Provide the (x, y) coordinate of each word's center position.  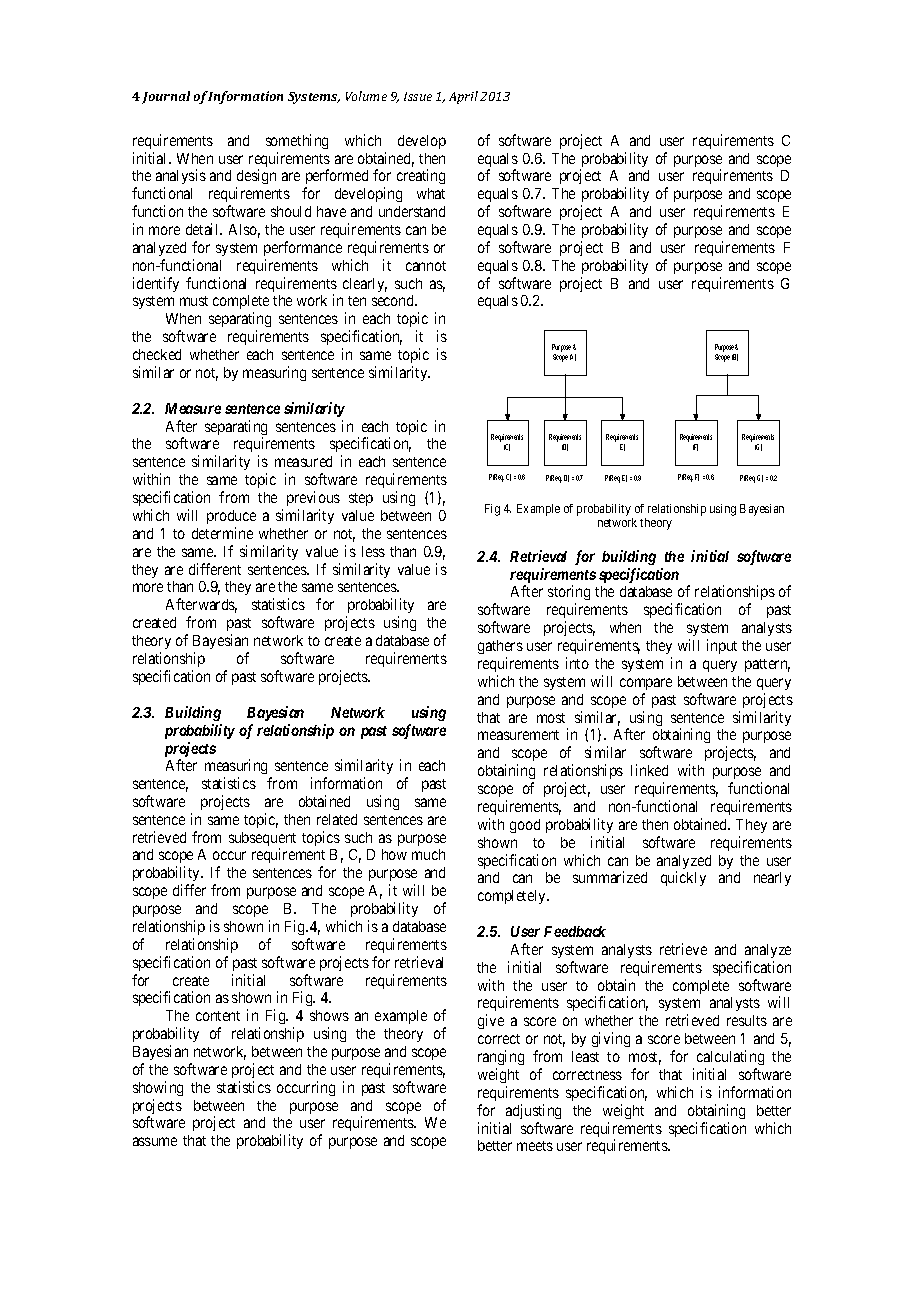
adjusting (533, 1111)
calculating (730, 1057)
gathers (500, 647)
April (463, 97)
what (431, 193)
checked (157, 354)
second (394, 300)
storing (569, 594)
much (428, 854)
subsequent (262, 840)
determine (222, 533)
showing (158, 1088)
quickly (683, 878)
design (256, 178)
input (722, 646)
